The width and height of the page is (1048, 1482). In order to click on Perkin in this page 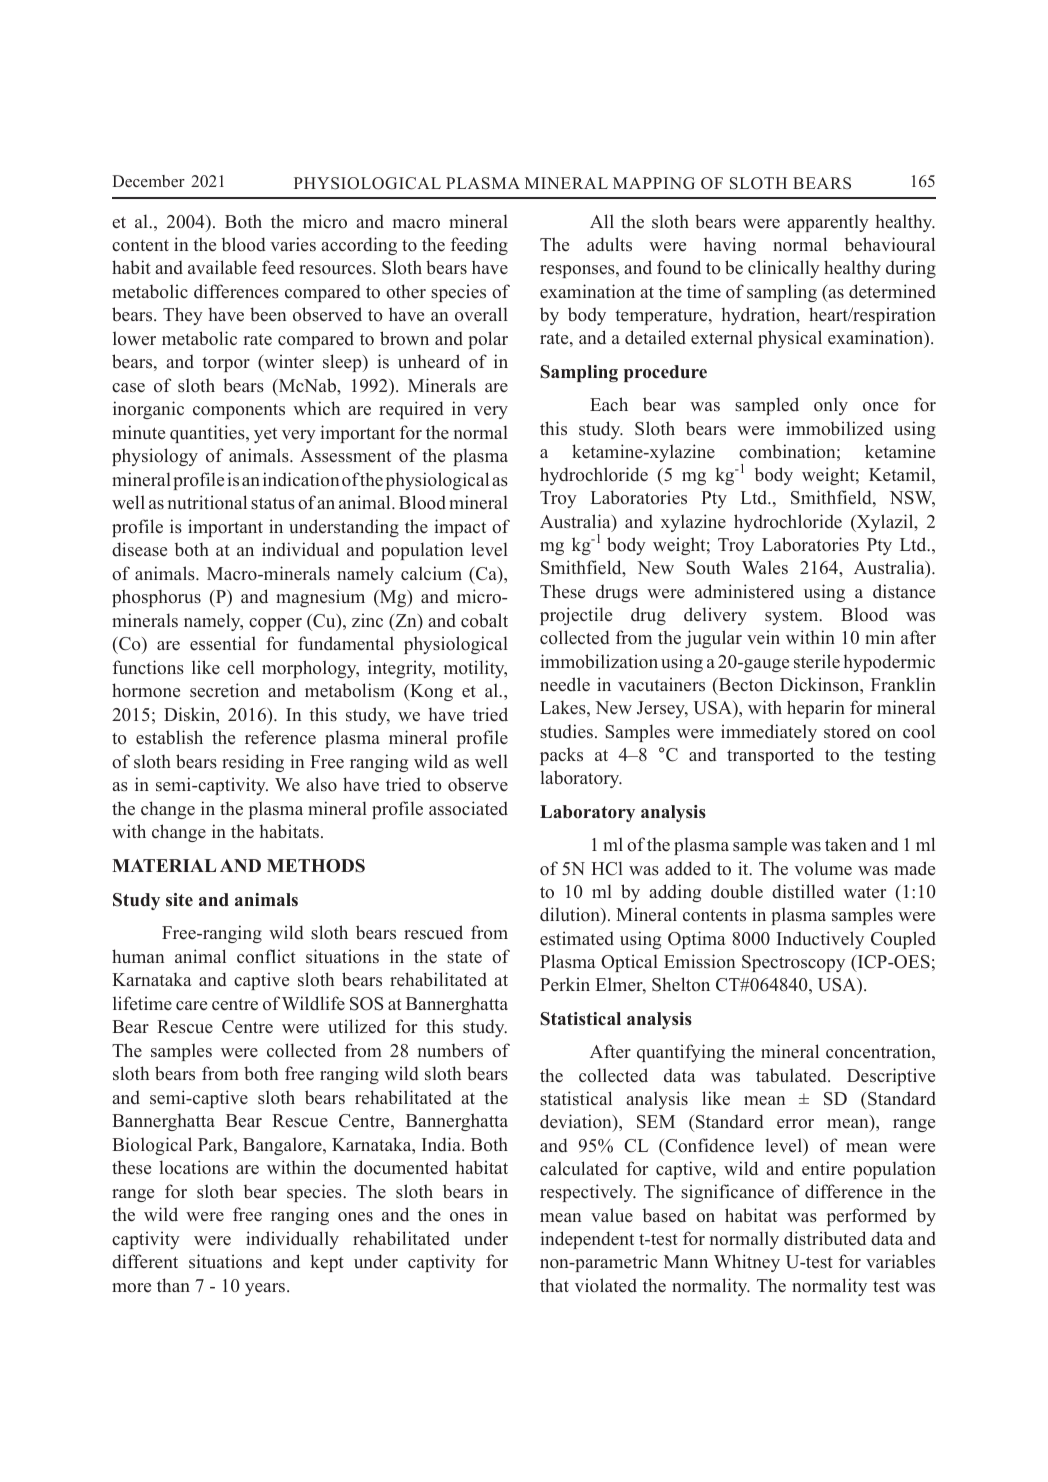, I will do `click(565, 984)`.
